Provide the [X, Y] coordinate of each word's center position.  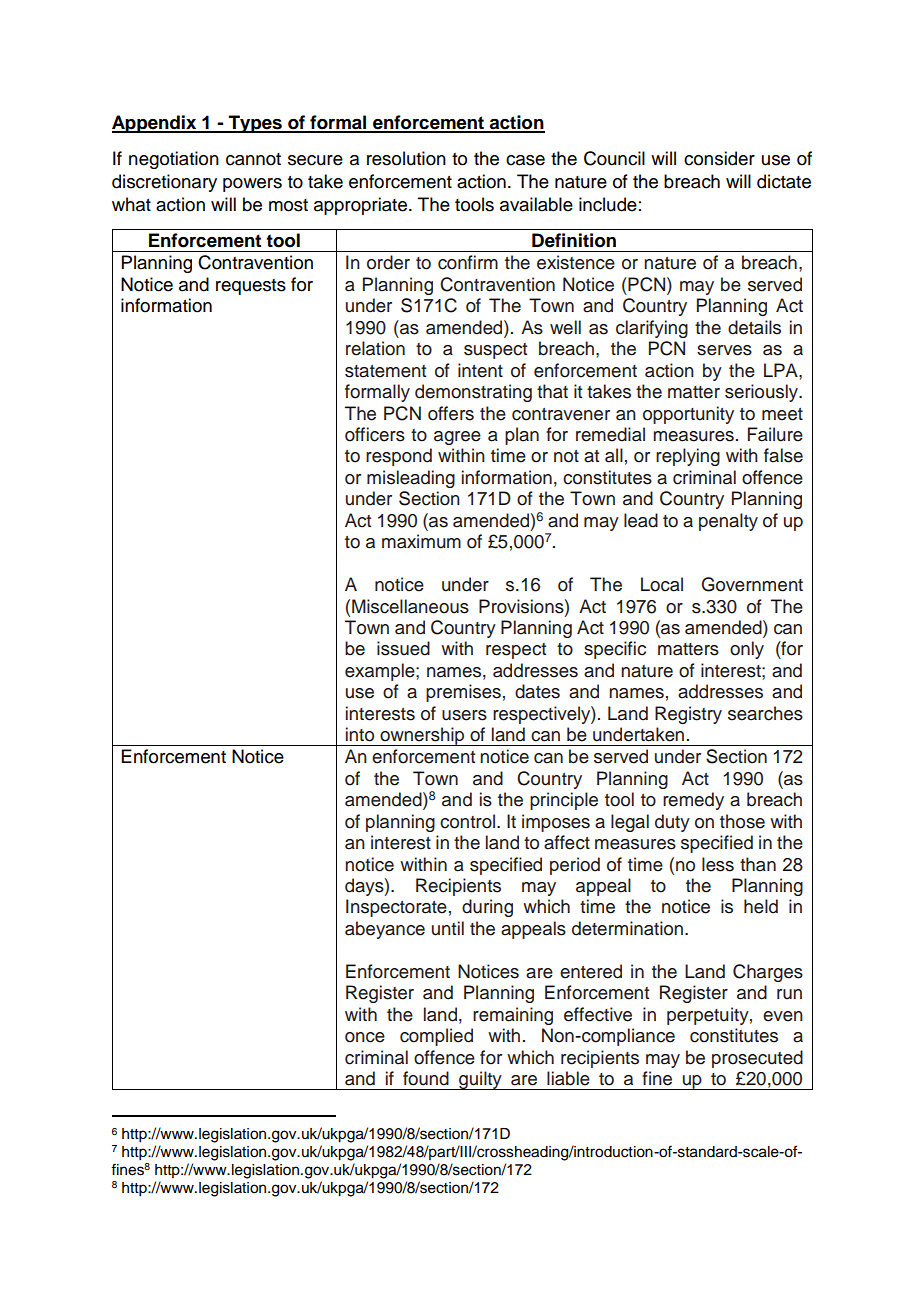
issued [403, 648]
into [360, 734]
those [742, 821]
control [469, 821]
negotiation [174, 160]
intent [480, 370]
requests [251, 287]
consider [719, 158]
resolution [406, 158]
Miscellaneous [410, 606]
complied [436, 1037]
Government [752, 584]
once [365, 1037]
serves [724, 350]
